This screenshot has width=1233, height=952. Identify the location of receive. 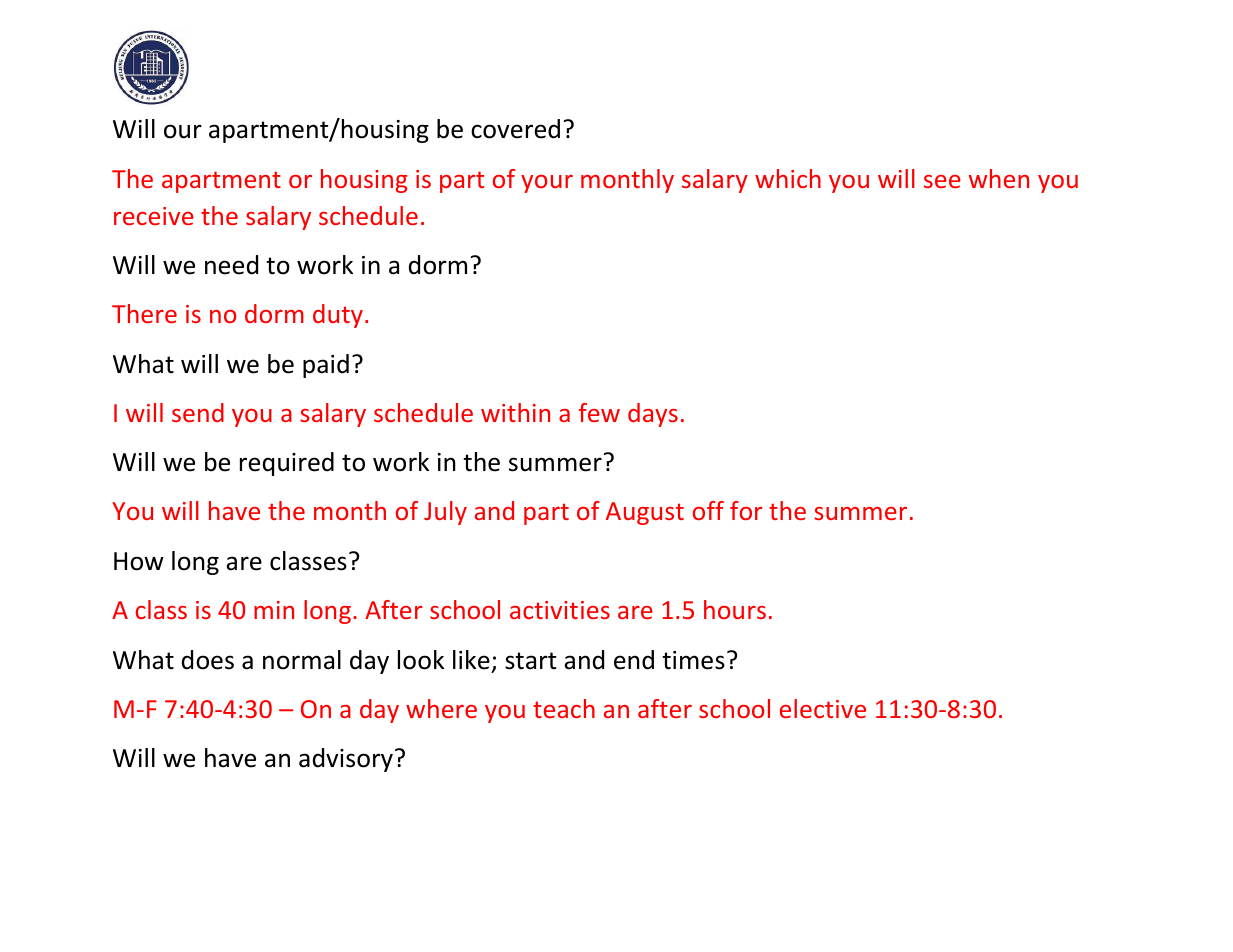
(154, 216).
